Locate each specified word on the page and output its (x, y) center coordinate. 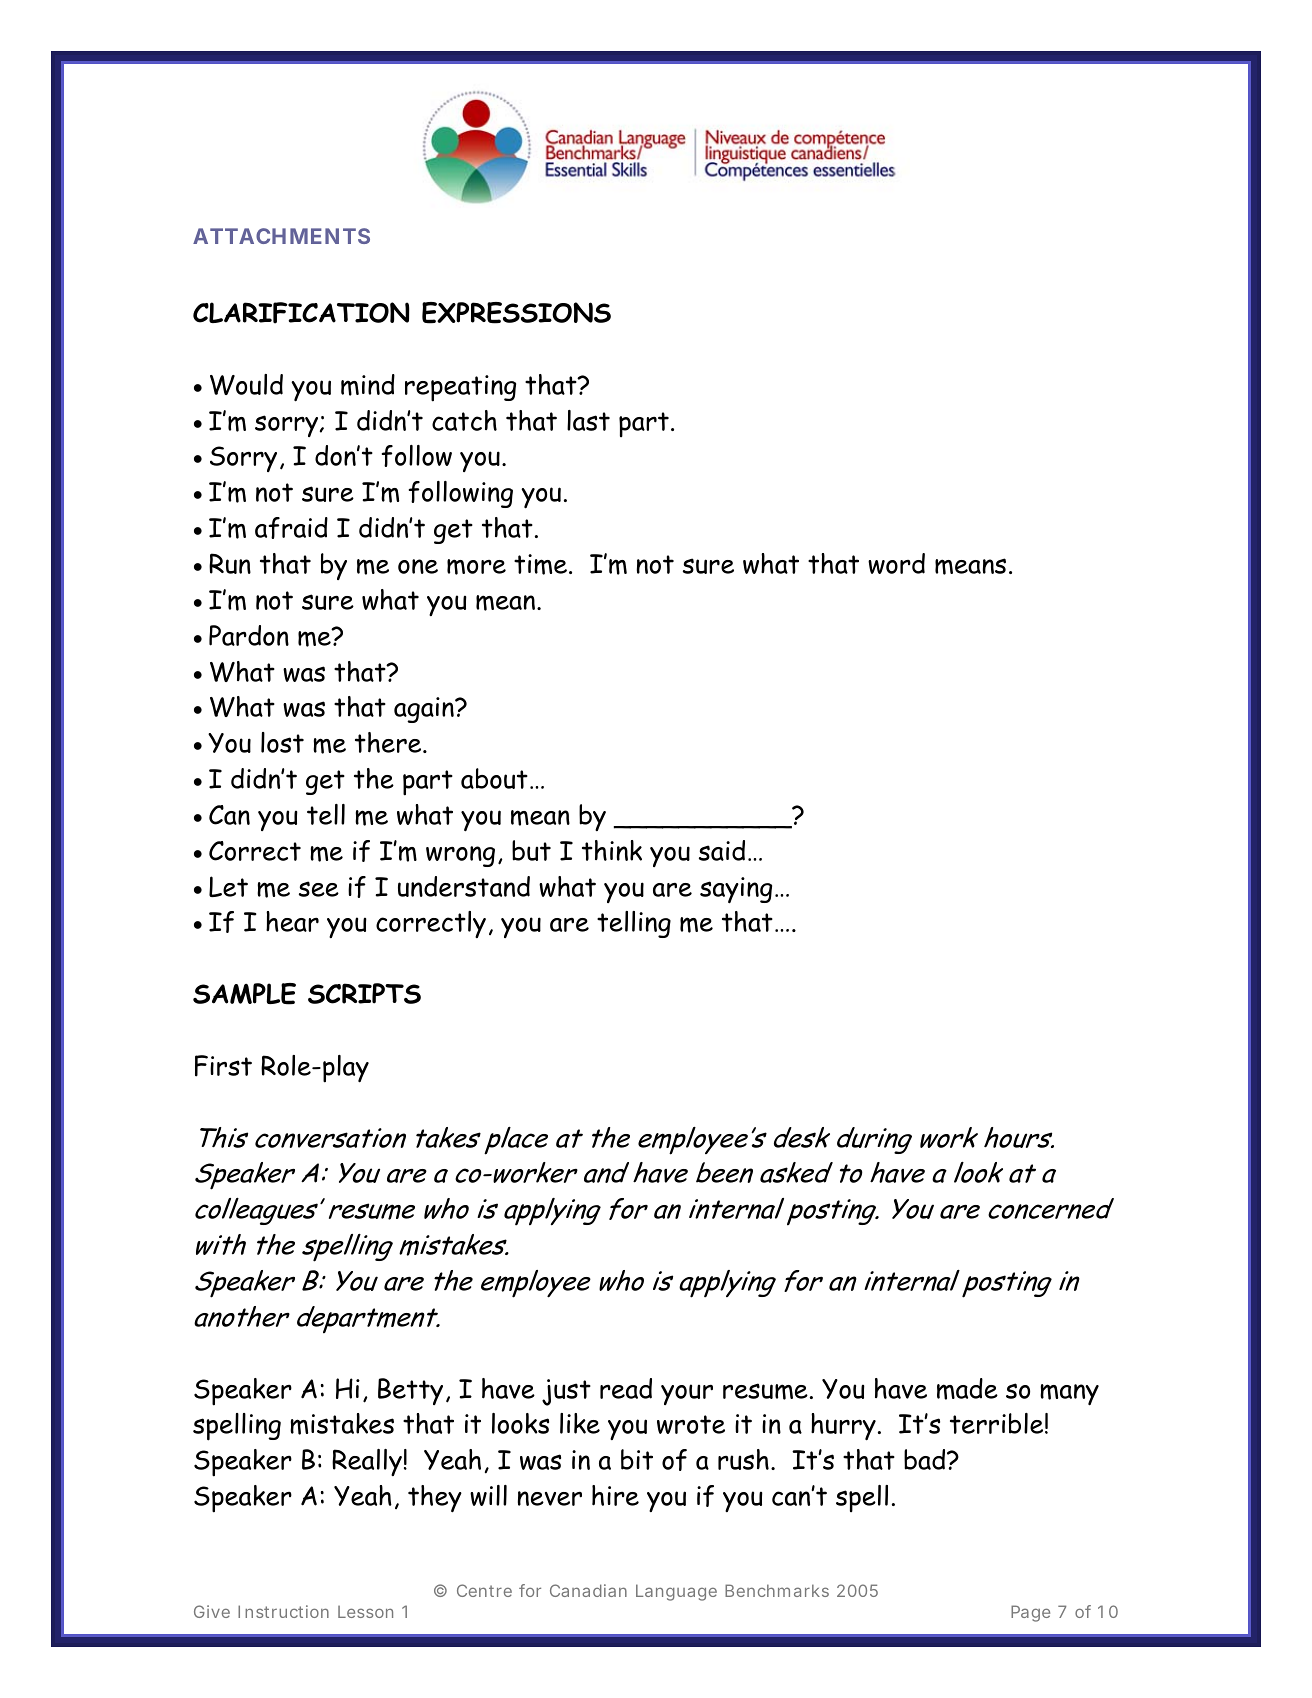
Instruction (283, 1611)
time (540, 564)
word (896, 563)
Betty (410, 1391)
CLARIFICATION (301, 313)
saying (736, 890)
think (612, 850)
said (722, 850)
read (626, 1388)
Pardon (249, 635)
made (967, 1389)
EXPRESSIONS (516, 313)
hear (292, 921)
